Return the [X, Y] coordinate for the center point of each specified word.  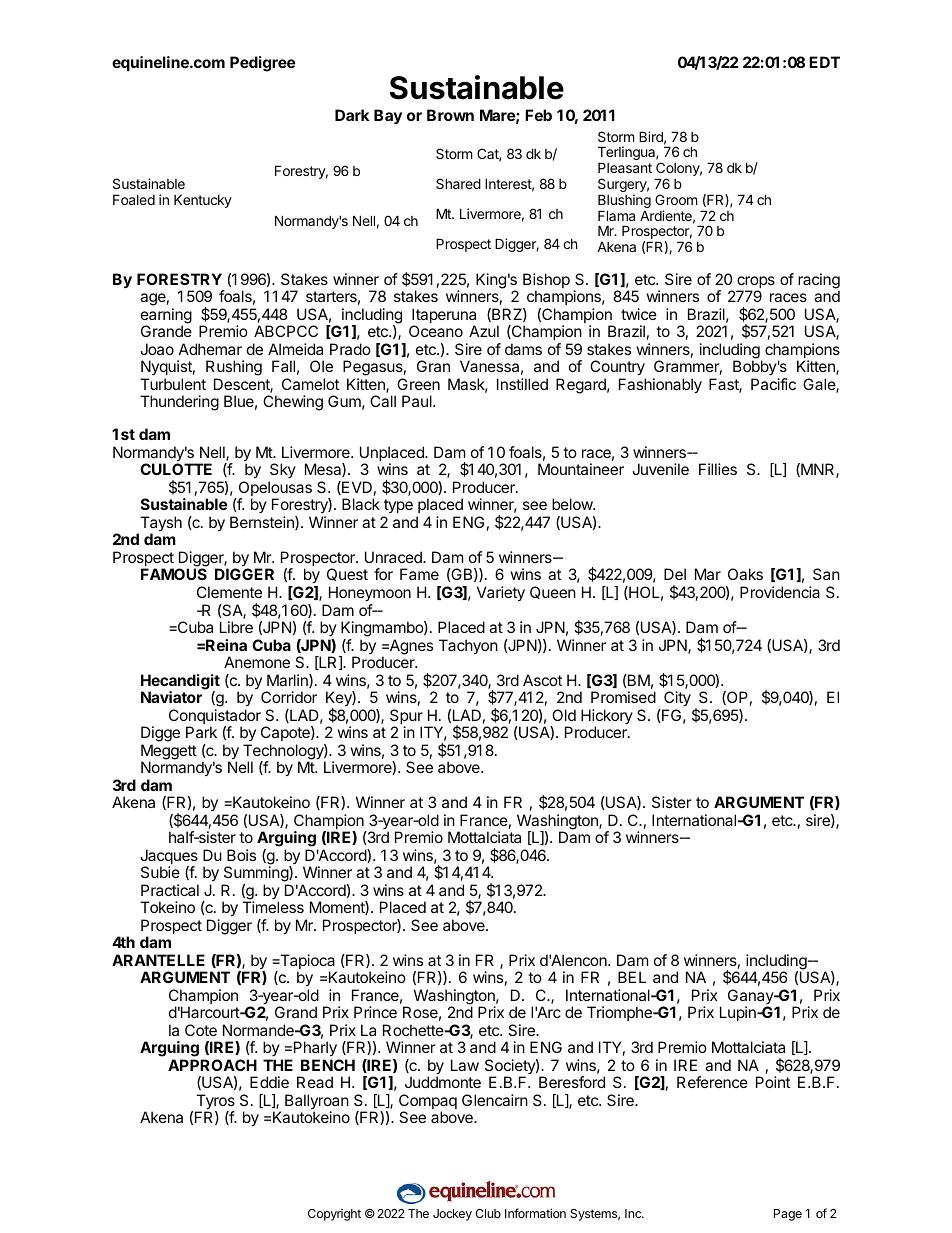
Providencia [780, 592]
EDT [824, 62]
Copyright [334, 1215]
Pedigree [262, 64]
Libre [236, 627]
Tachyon [468, 647]
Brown [450, 115]
